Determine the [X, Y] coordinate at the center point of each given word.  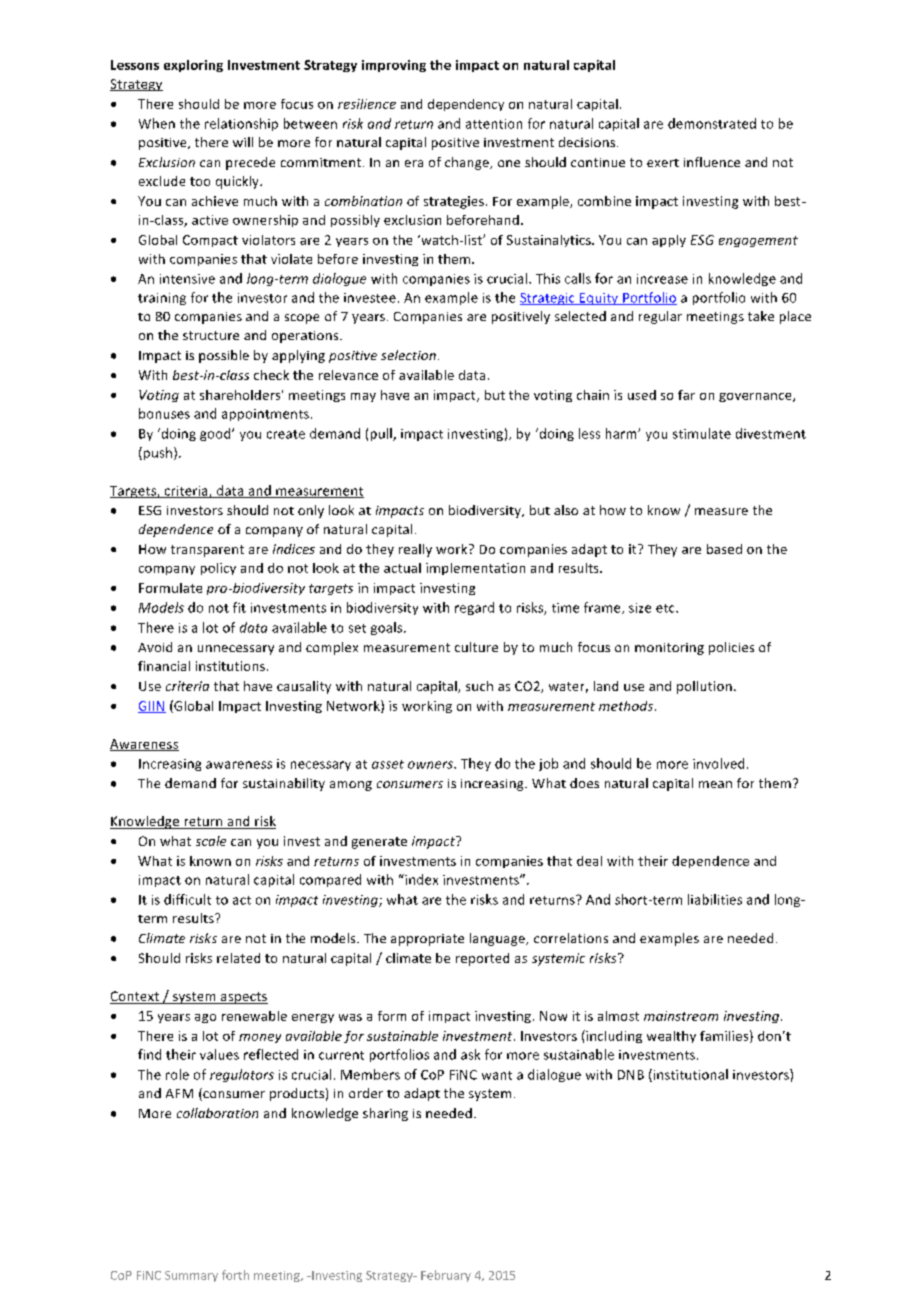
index [420, 879]
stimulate [702, 433]
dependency [466, 105]
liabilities [715, 899]
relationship [241, 124]
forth [235, 1275]
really [415, 550]
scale [211, 841]
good [216, 434]
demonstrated [712, 123]
